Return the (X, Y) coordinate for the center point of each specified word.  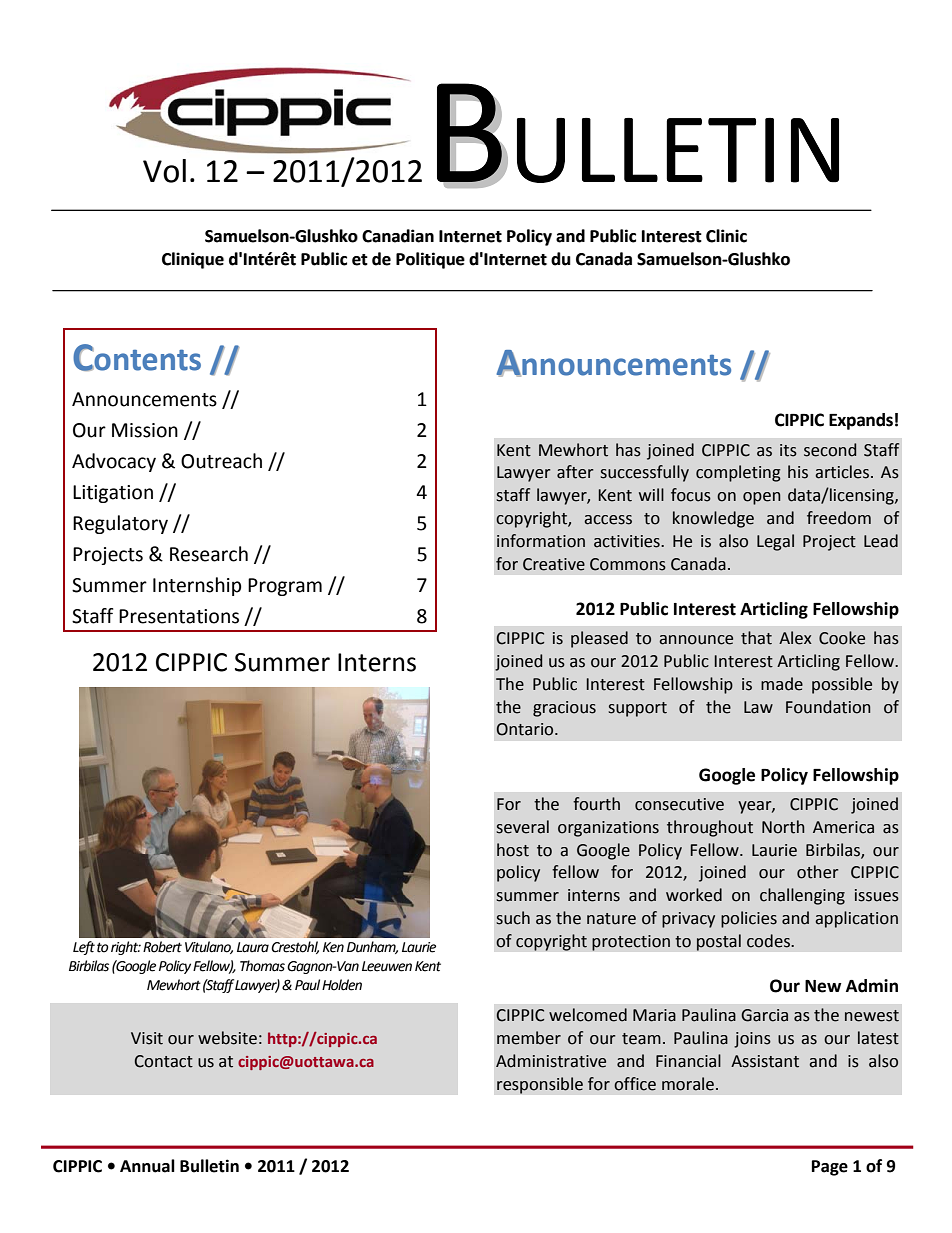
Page (830, 1168)
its (788, 450)
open (762, 498)
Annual (147, 1166)
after (575, 472)
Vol (164, 171)
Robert (162, 947)
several (522, 827)
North (783, 827)
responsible (540, 1085)
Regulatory (120, 524)
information (541, 541)
